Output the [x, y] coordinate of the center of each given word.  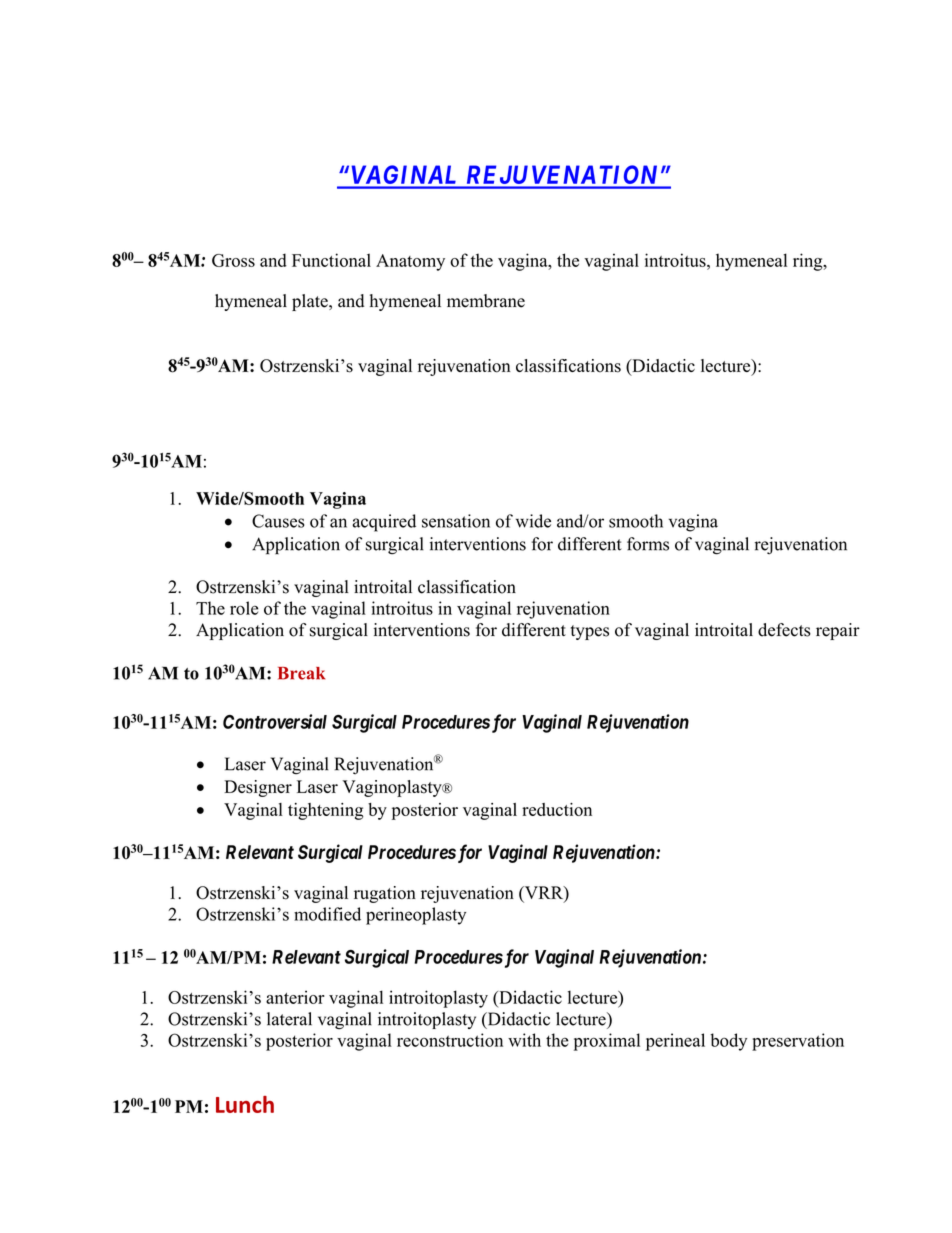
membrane [486, 301]
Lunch [245, 1104]
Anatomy [410, 262]
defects [784, 630]
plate [311, 302]
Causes [278, 521]
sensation [456, 521]
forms [648, 544]
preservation [798, 1042]
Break [301, 673]
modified [327, 914]
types [590, 632]
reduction [557, 809]
